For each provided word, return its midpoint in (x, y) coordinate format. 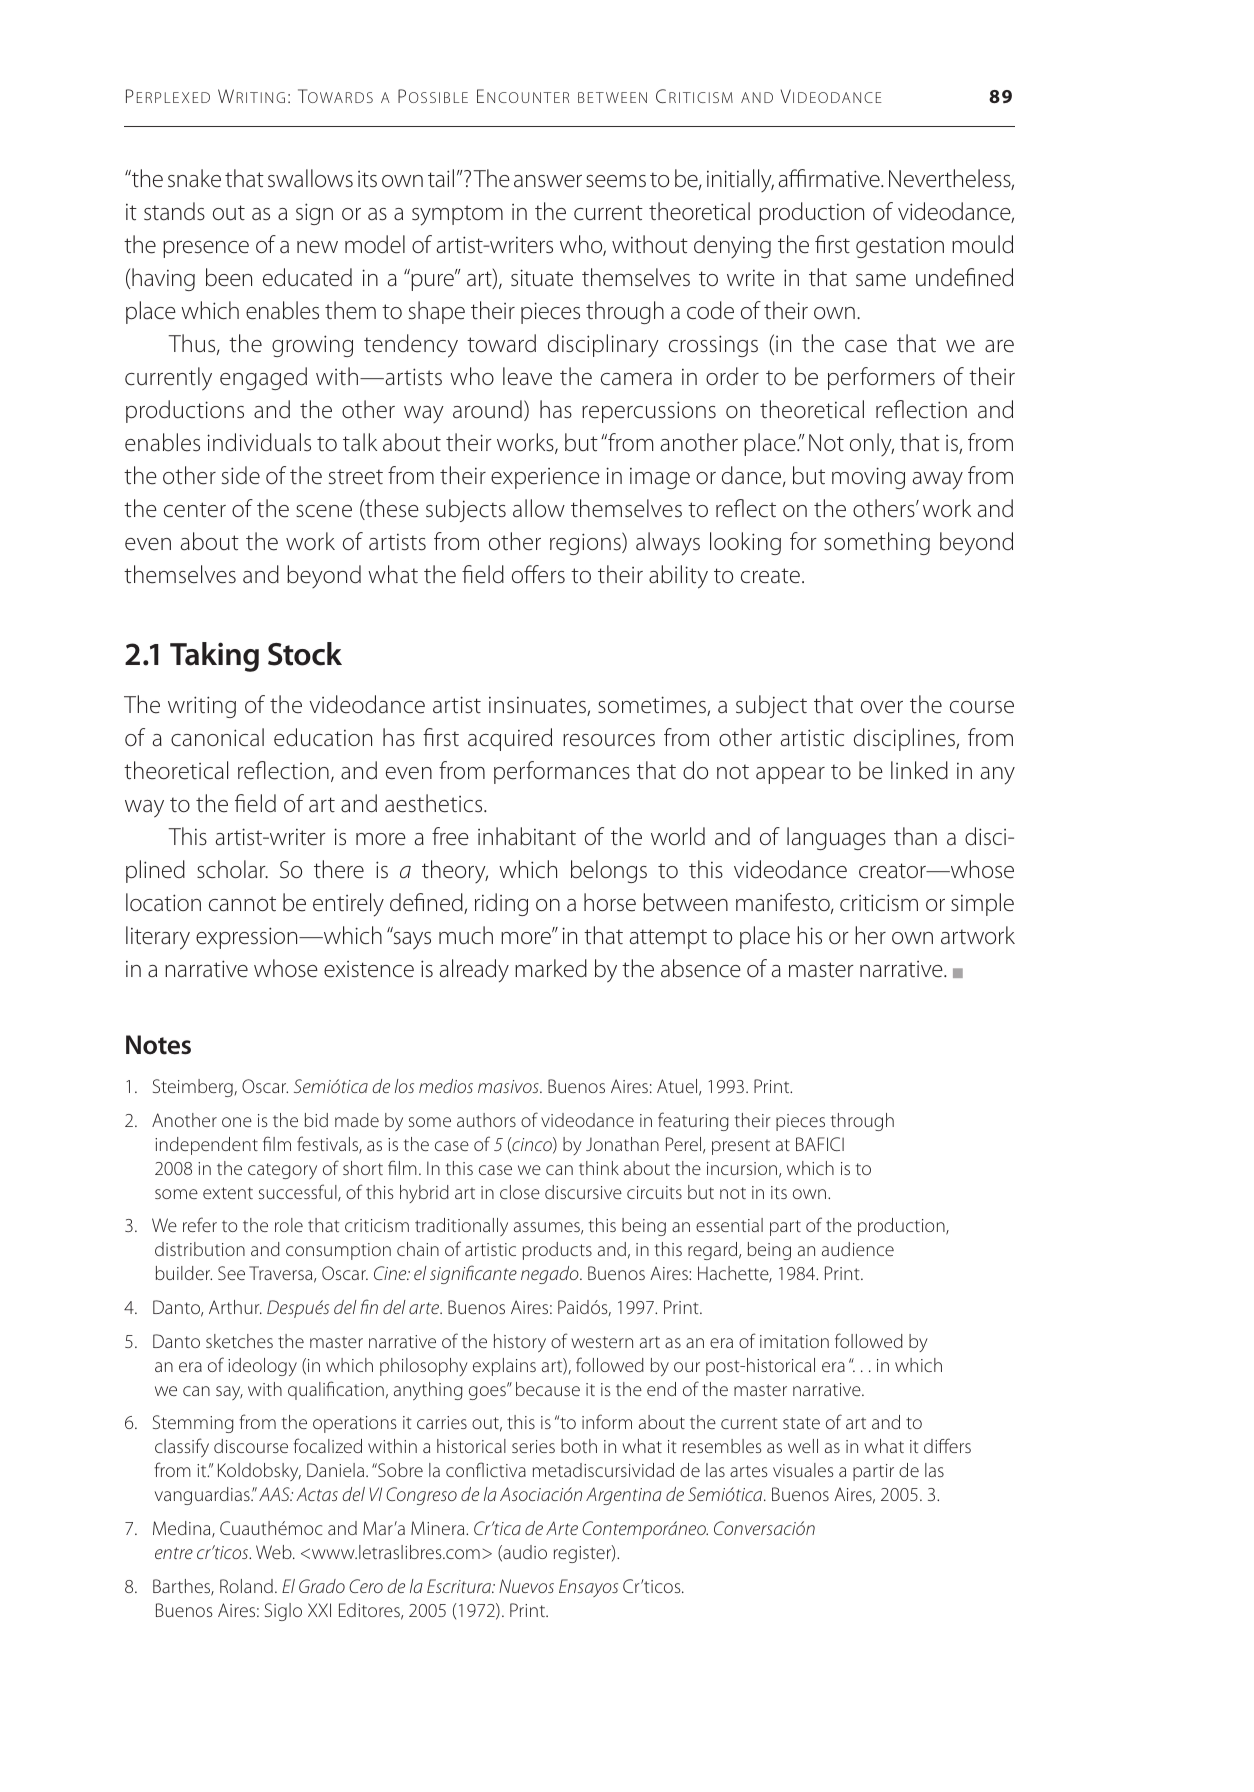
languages (836, 838)
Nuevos (526, 1586)
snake (194, 178)
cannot (242, 904)
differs (947, 1445)
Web (275, 1552)
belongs (609, 871)
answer (548, 181)
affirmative (830, 178)
